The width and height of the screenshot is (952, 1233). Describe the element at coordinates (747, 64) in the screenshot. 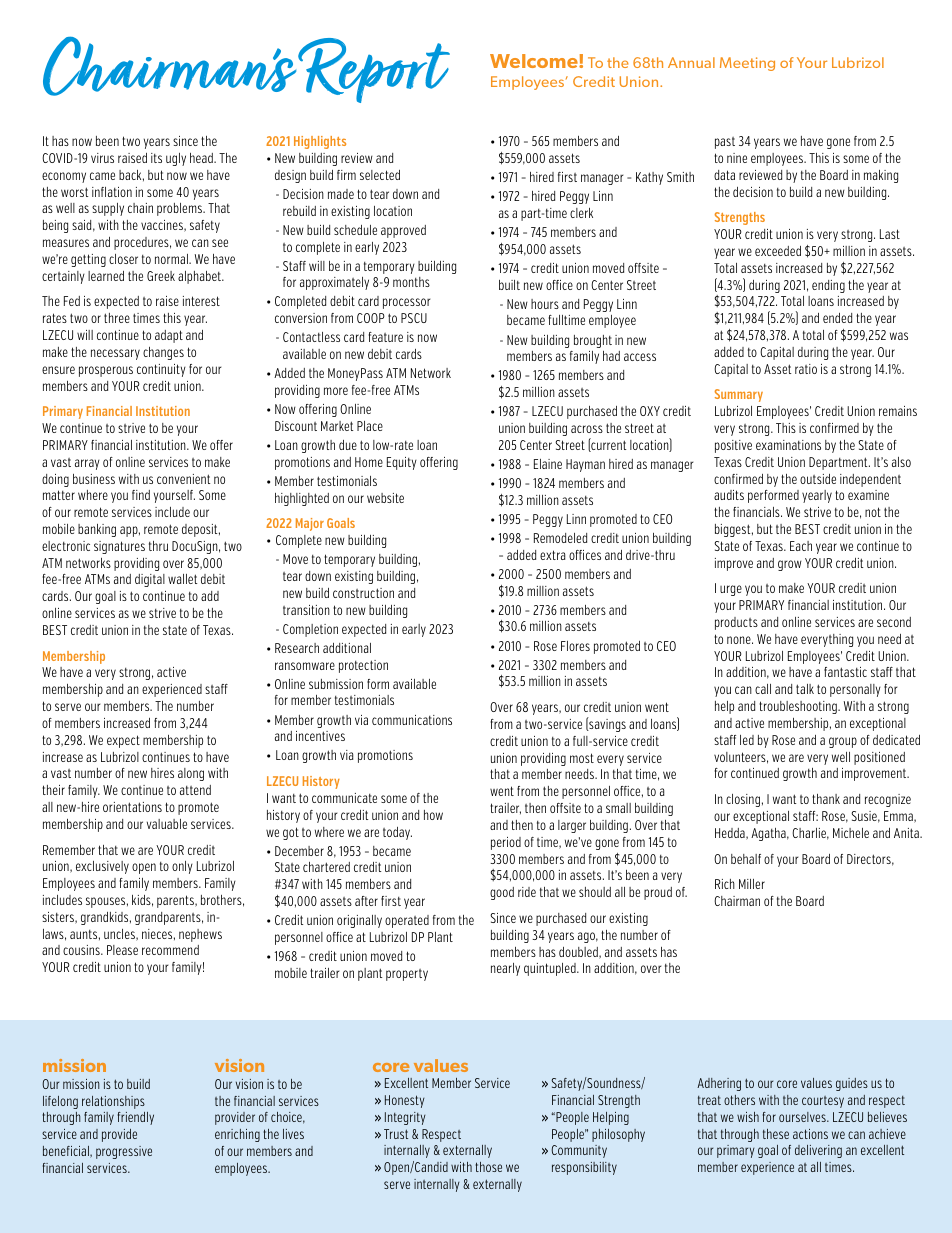

I see `Meeting` at that location.
